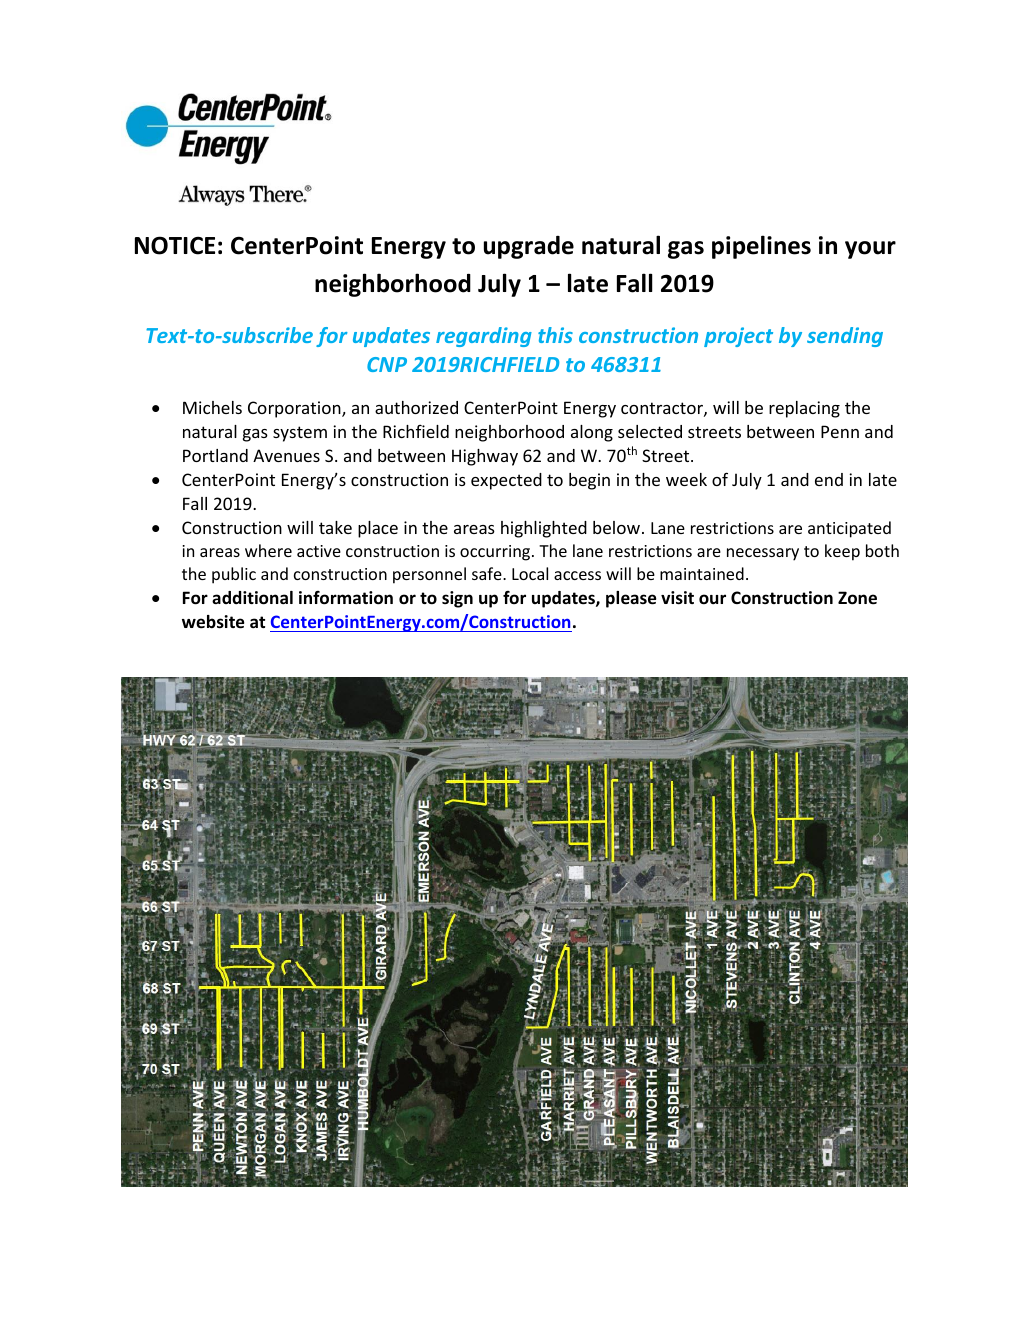 The height and width of the screenshot is (1332, 1029). What do you see at coordinates (761, 247) in the screenshot?
I see `pipelines` at bounding box center [761, 247].
